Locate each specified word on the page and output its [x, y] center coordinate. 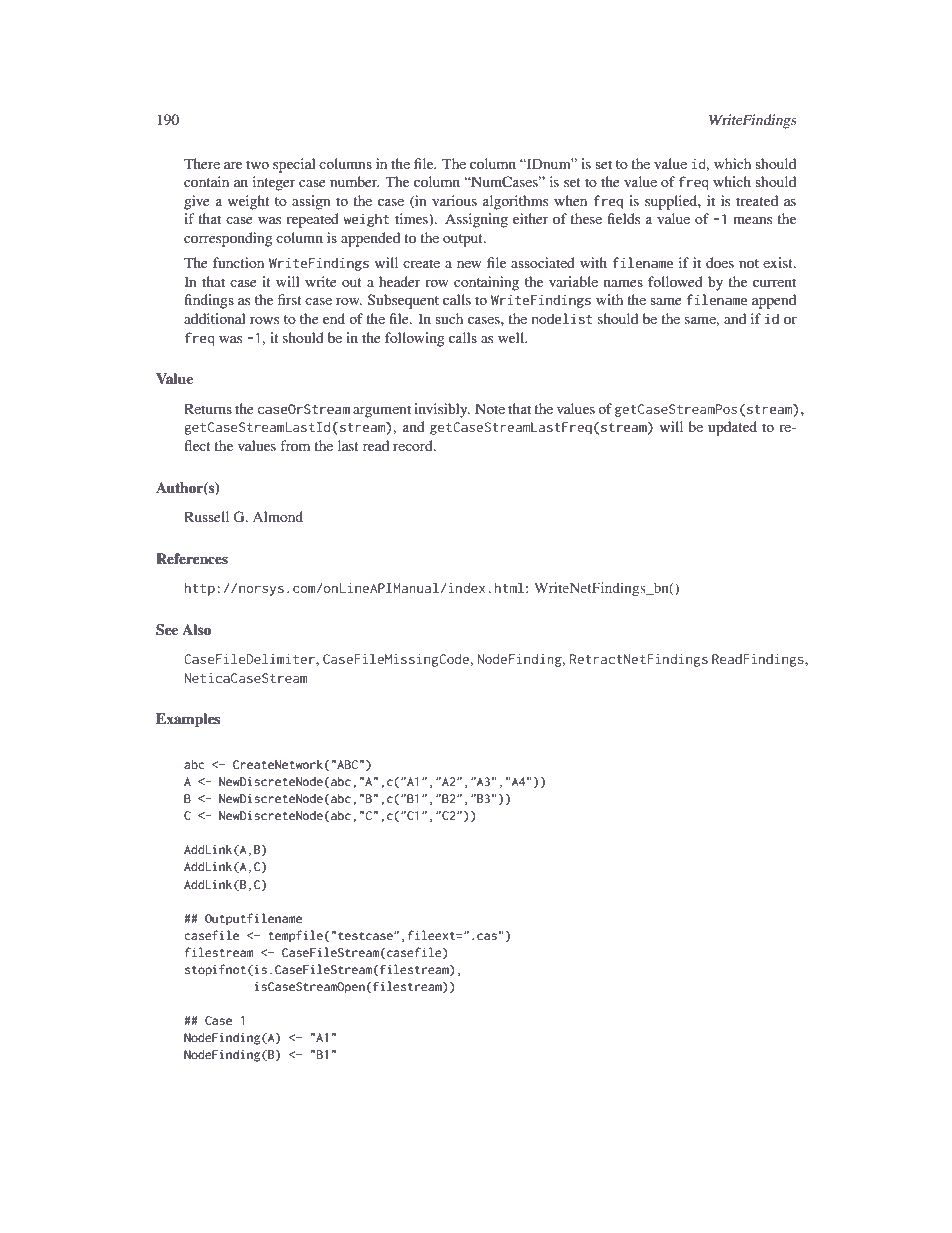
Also [196, 629]
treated [757, 200]
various [454, 200]
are [233, 165]
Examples [188, 720]
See [167, 630]
